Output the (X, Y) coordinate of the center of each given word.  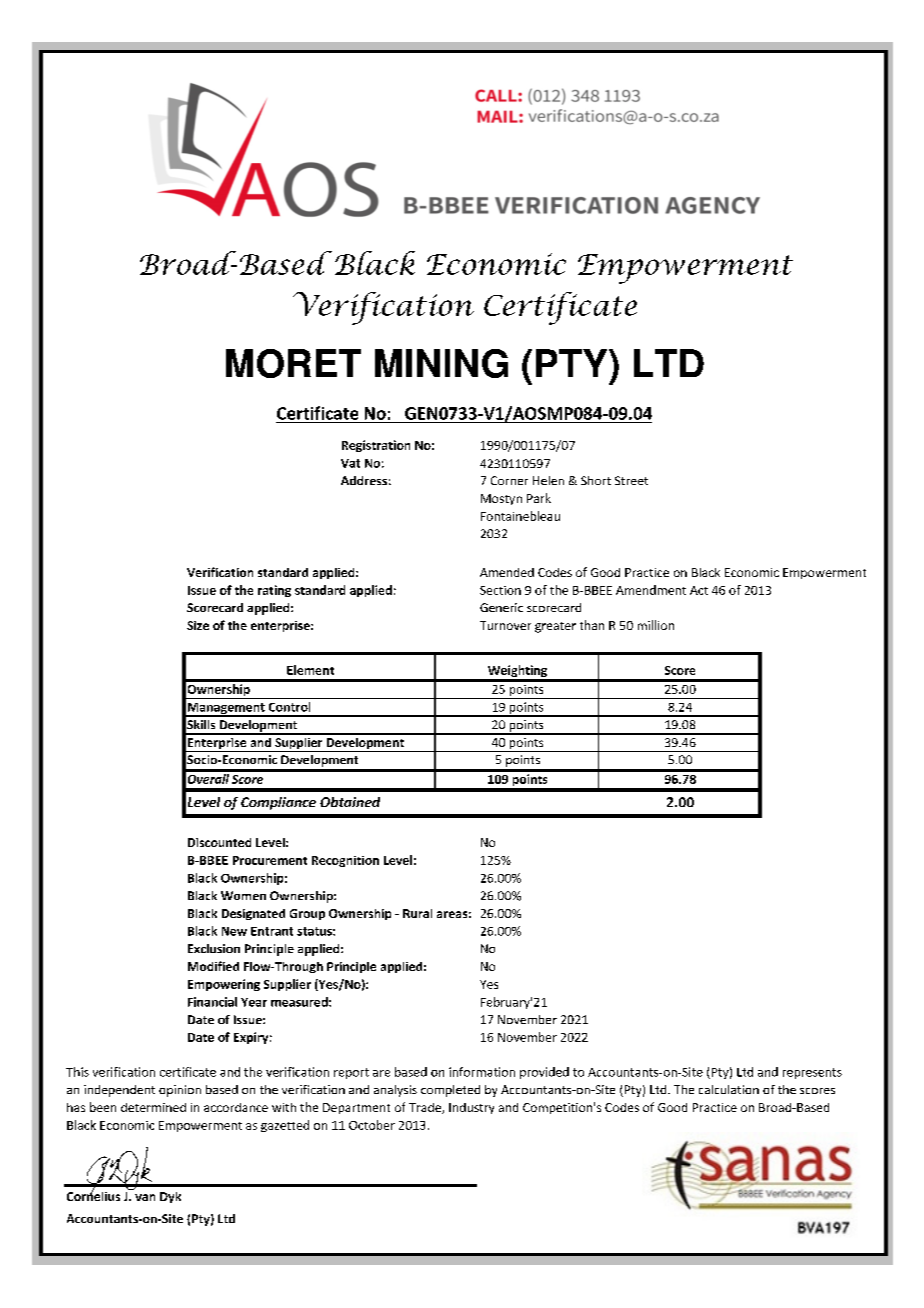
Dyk (170, 1197)
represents (812, 1073)
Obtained (350, 802)
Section (500, 590)
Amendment (651, 590)
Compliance (278, 803)
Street (631, 480)
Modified (213, 966)
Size (198, 625)
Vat (350, 463)
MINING (441, 363)
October (372, 1125)
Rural (417, 913)
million (656, 625)
